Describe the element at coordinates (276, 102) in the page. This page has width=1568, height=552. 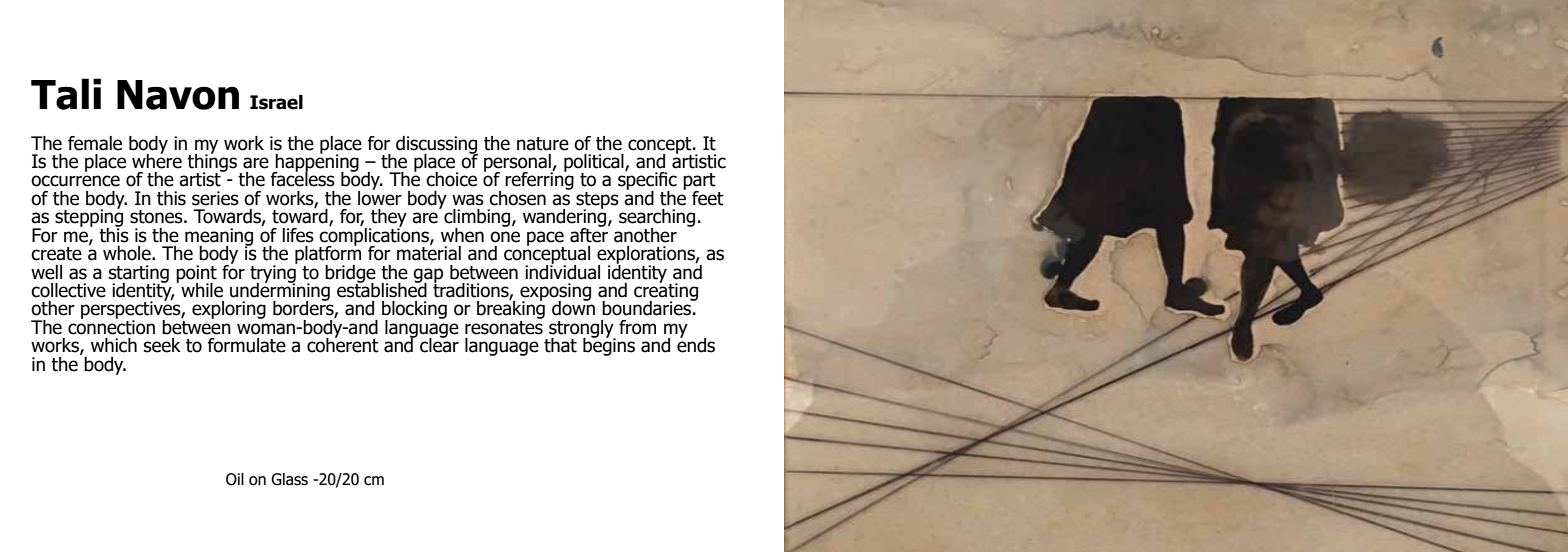
I see `Israel` at that location.
